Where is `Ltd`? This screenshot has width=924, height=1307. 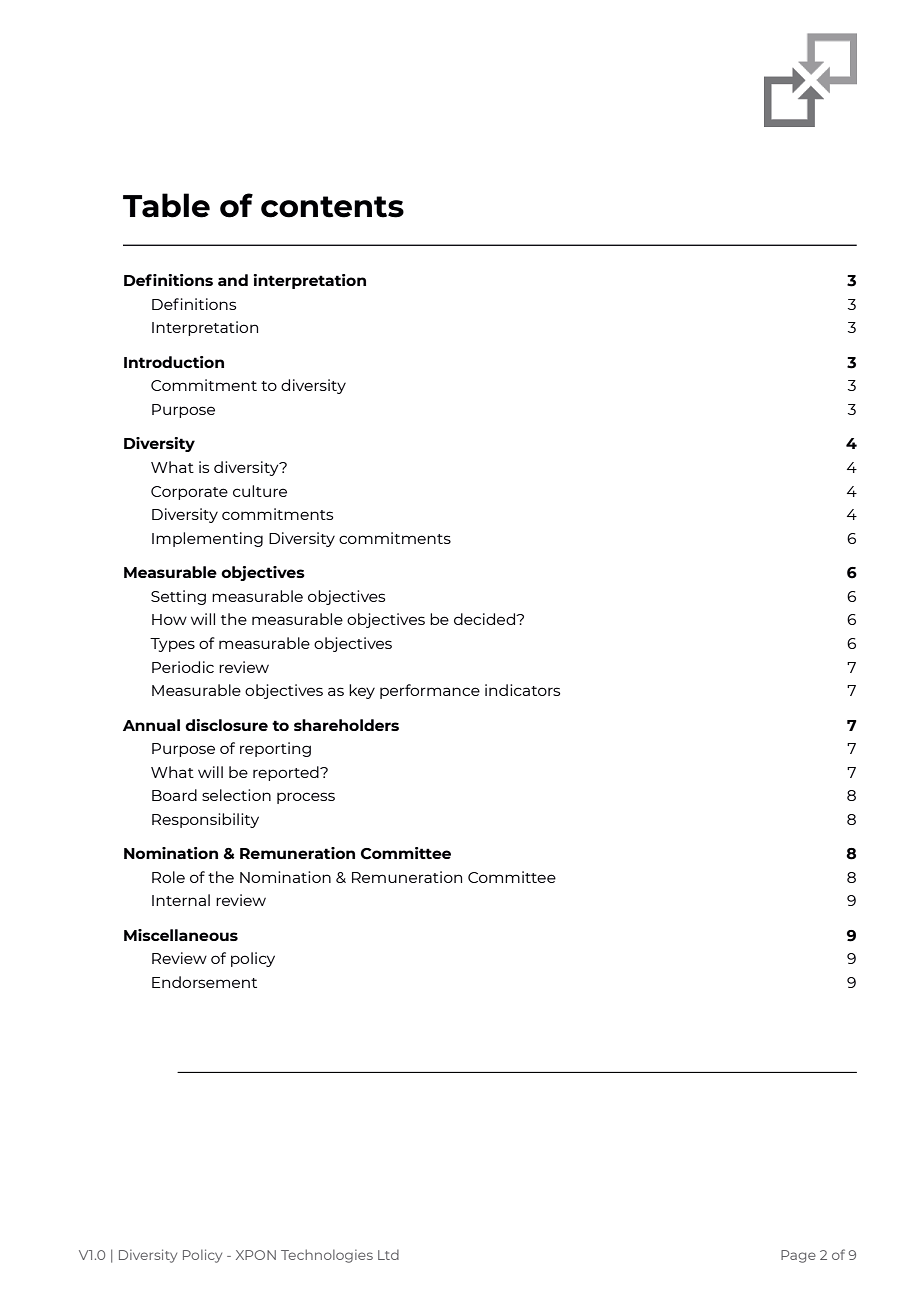 Ltd is located at coordinates (388, 1255).
